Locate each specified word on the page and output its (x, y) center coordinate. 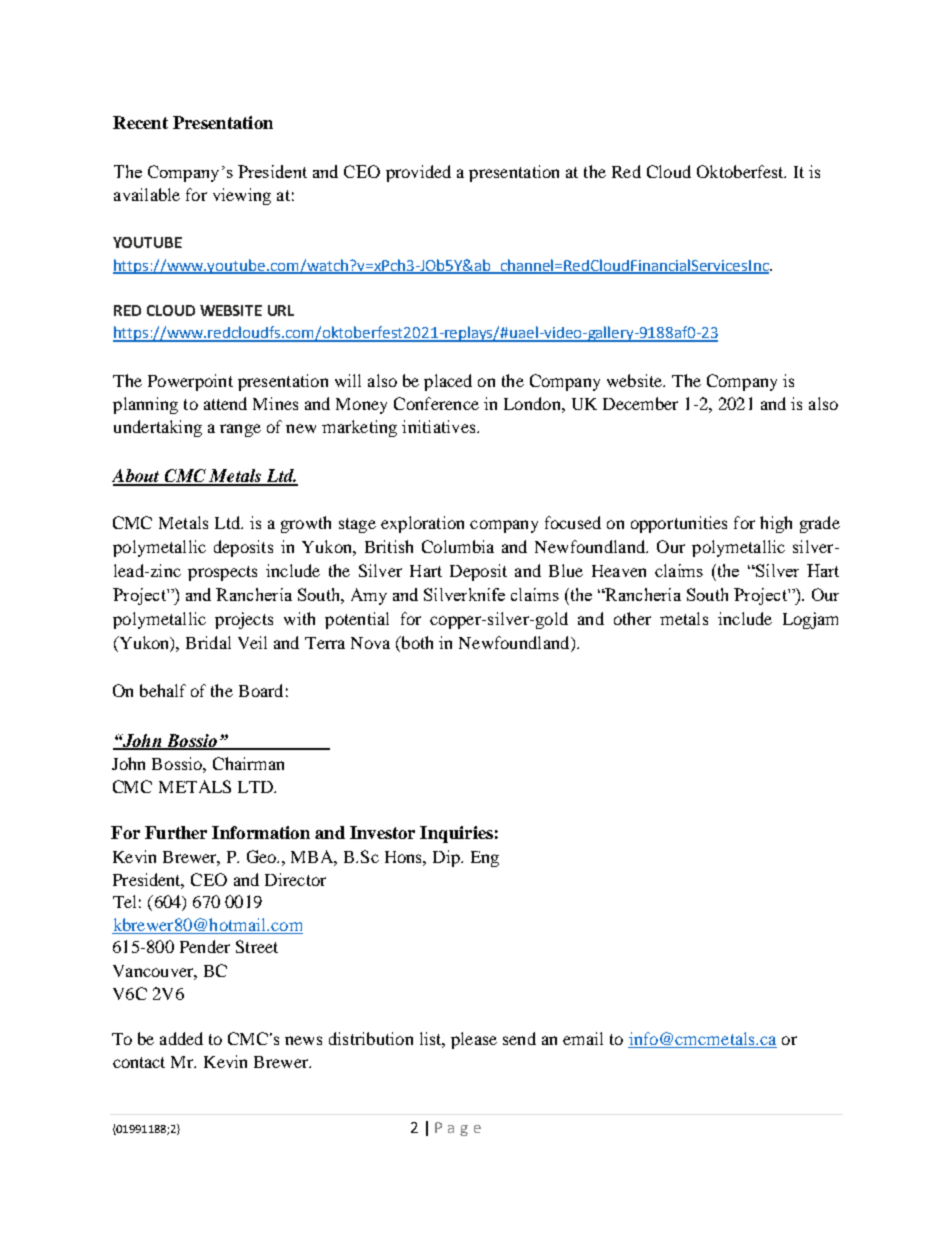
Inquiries (456, 834)
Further (176, 832)
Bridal (208, 642)
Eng (485, 859)
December (640, 403)
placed (448, 382)
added (181, 1038)
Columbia (458, 546)
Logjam (810, 620)
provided (418, 173)
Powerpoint (190, 382)
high (776, 524)
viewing (242, 196)
